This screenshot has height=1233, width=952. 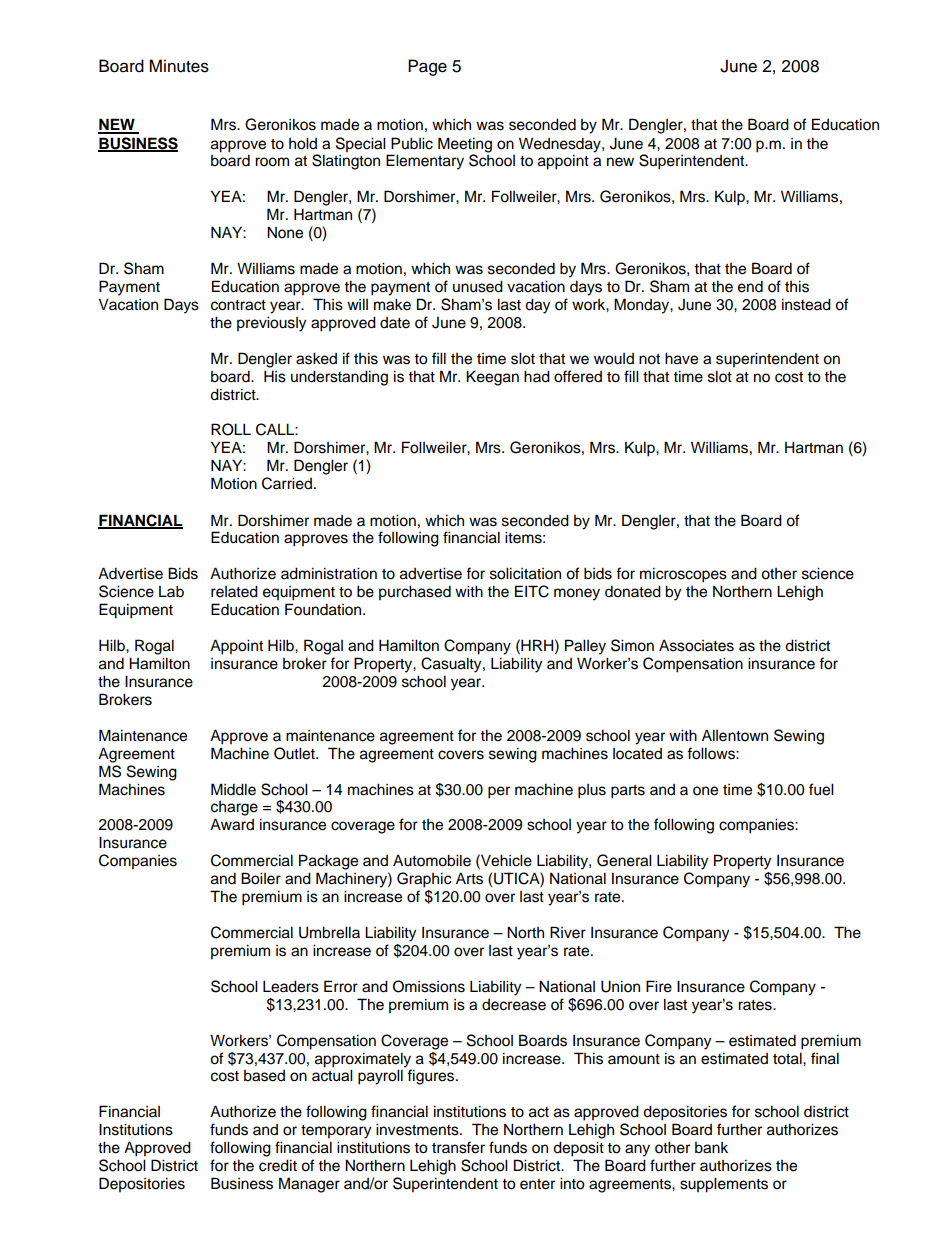 I want to click on transfer, so click(x=458, y=1147).
